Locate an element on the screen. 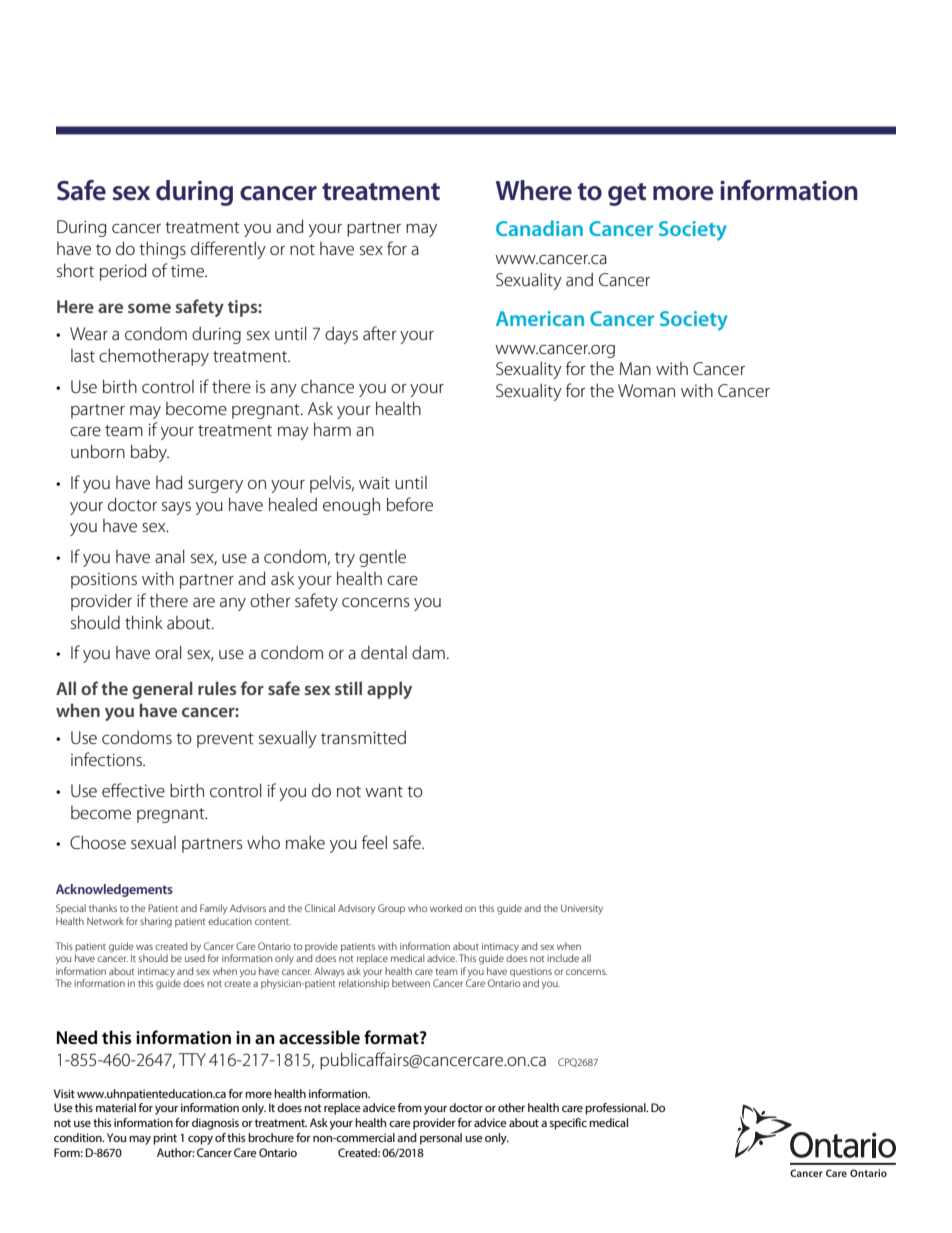 The height and width of the screenshot is (1233, 952). general is located at coordinates (162, 690).
